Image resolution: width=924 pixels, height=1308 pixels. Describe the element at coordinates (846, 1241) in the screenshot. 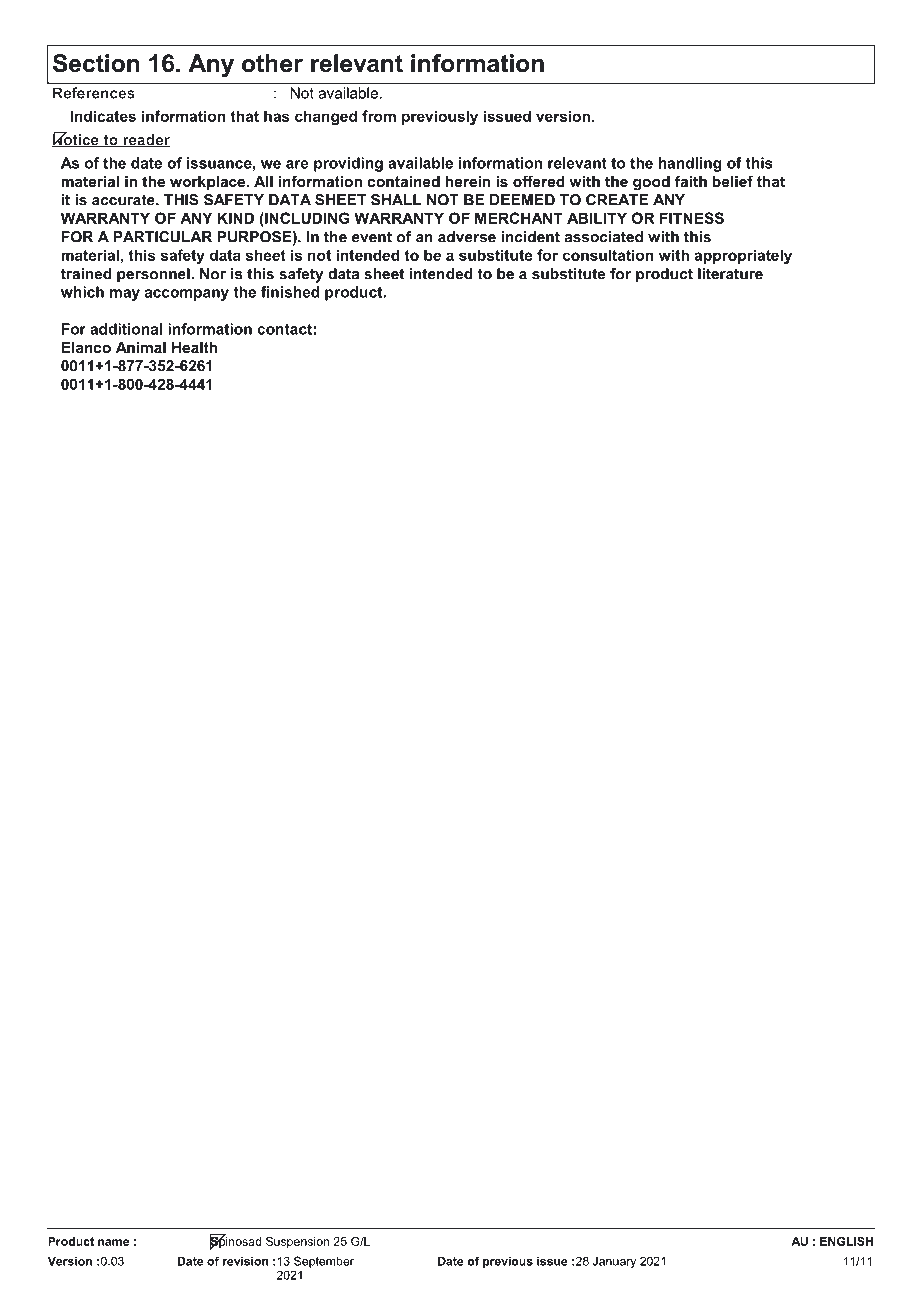

I see `ENGLISH` at that location.
